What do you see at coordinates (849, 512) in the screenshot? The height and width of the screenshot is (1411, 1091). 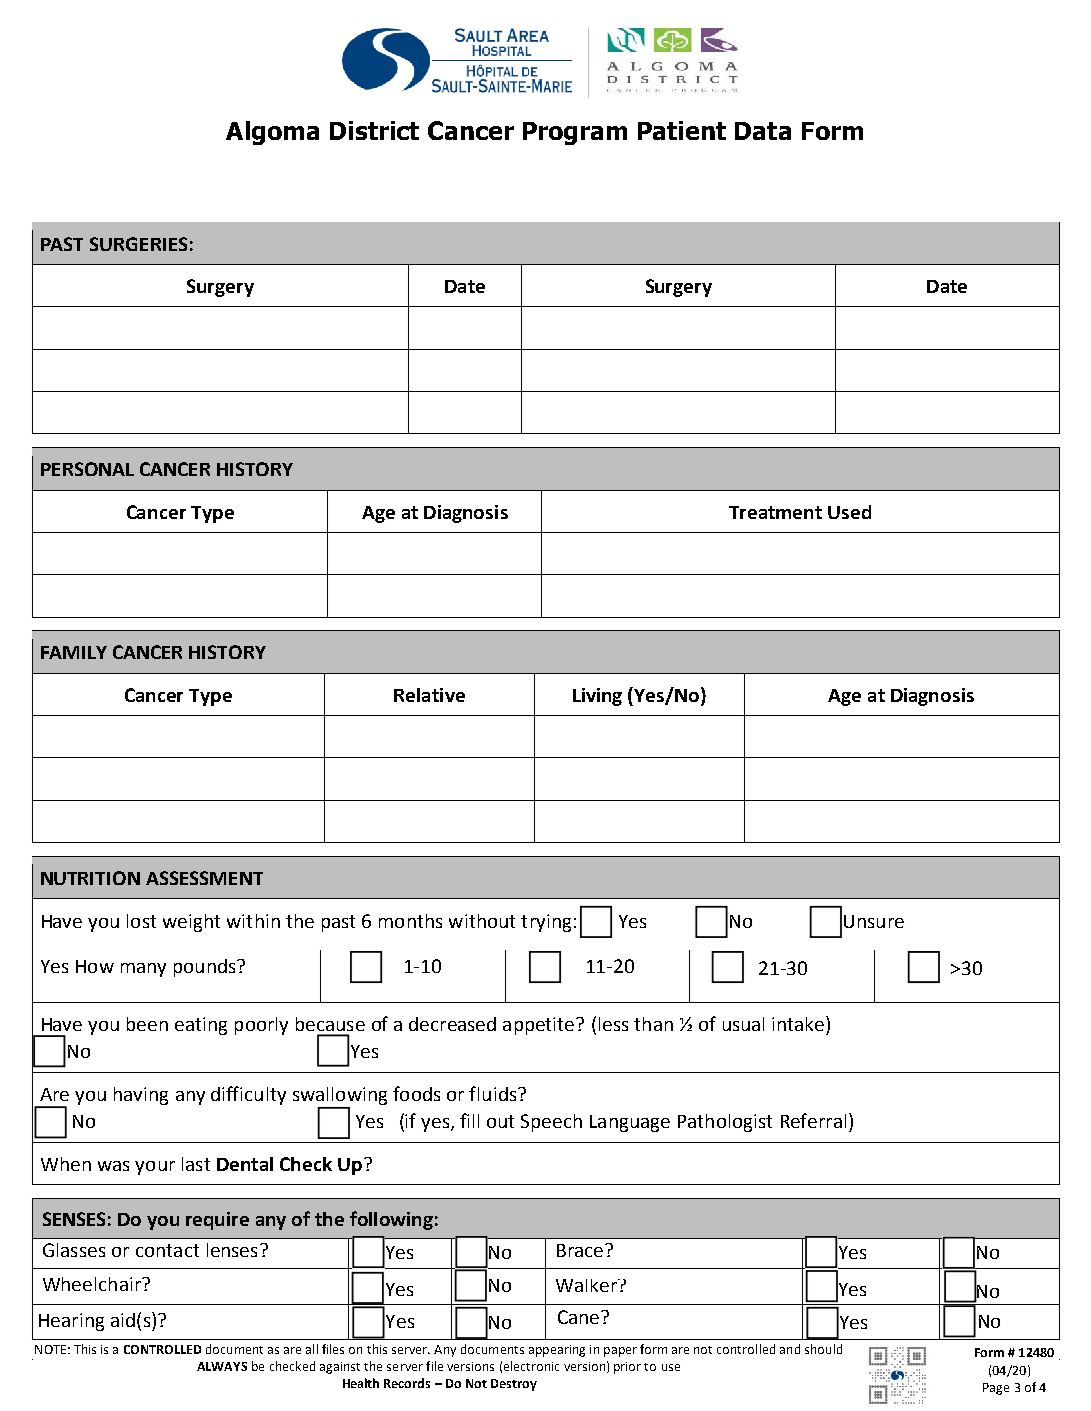 I see `Used` at bounding box center [849, 512].
